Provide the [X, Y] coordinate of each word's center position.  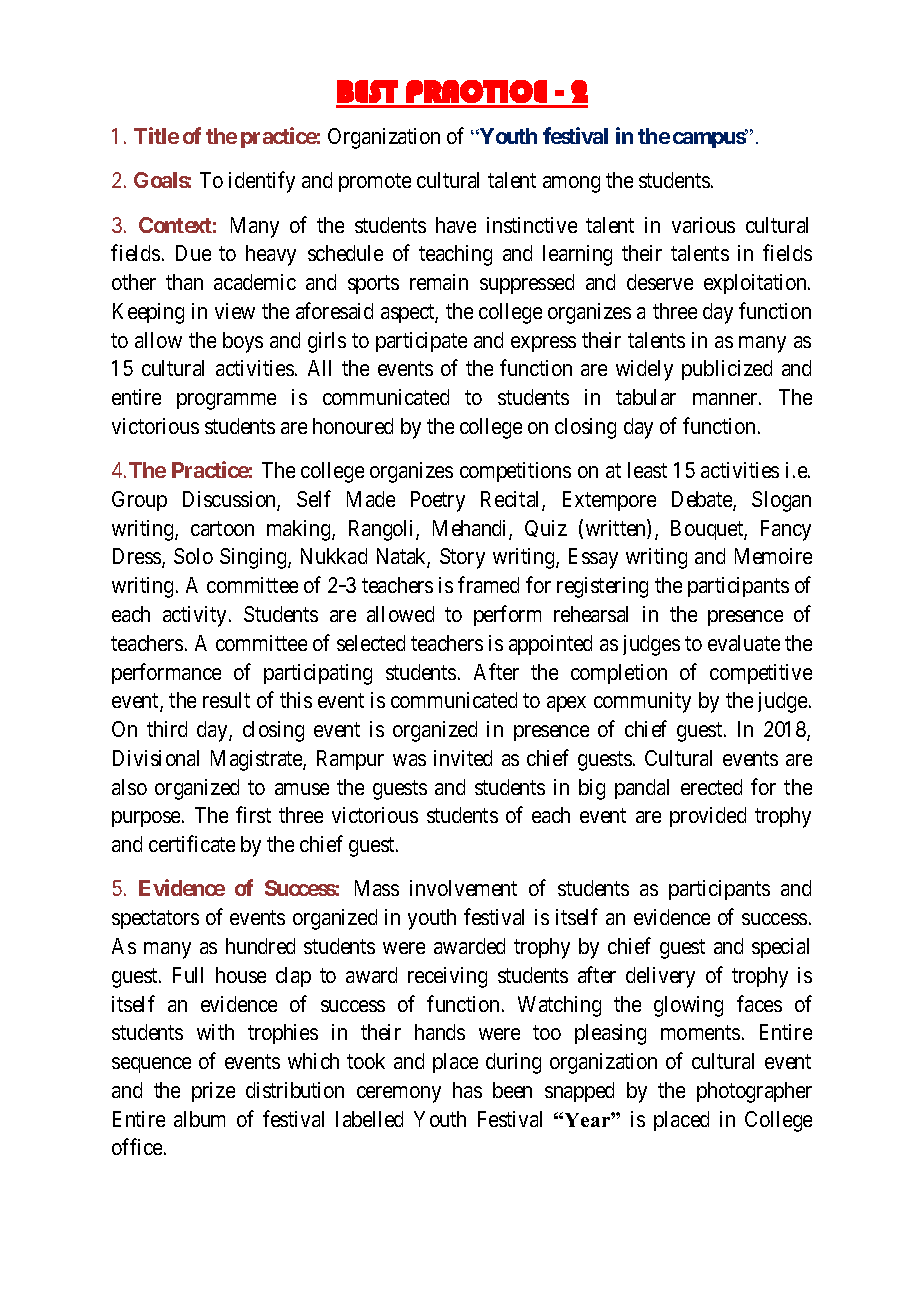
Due [193, 253]
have [456, 225]
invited [463, 758]
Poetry [438, 501]
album [199, 1119]
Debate [703, 500]
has [467, 1090]
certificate [192, 843]
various [703, 225]
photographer [754, 1092]
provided [708, 817]
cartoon [222, 528]
